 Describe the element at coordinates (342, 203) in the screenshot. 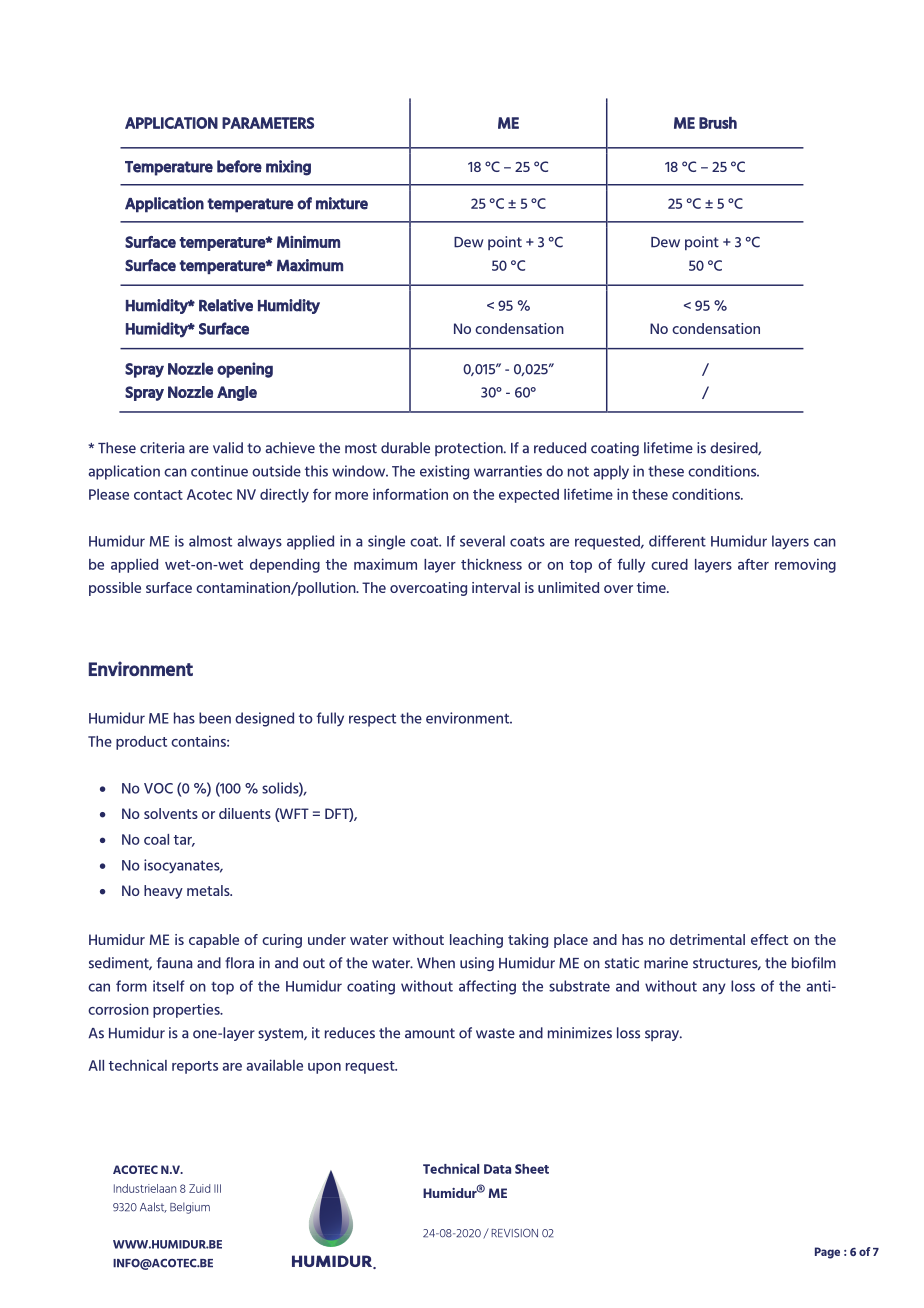

I see `mixture` at that location.
